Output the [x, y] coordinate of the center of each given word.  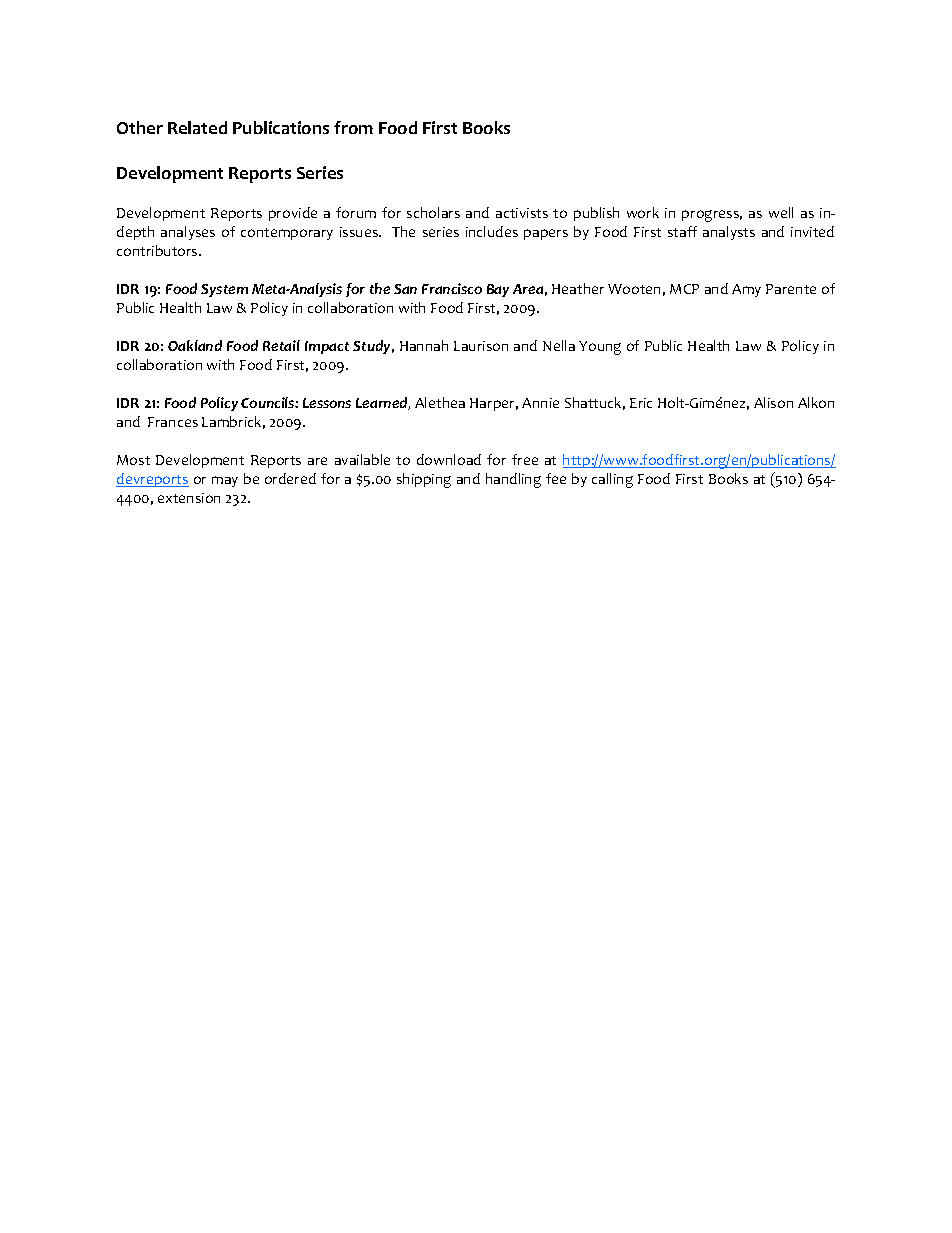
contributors [158, 250]
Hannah [424, 345]
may [225, 481]
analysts [729, 233]
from [353, 127]
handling [513, 480]
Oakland [195, 345]
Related [197, 127]
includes [492, 231]
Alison [773, 402]
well [781, 212]
